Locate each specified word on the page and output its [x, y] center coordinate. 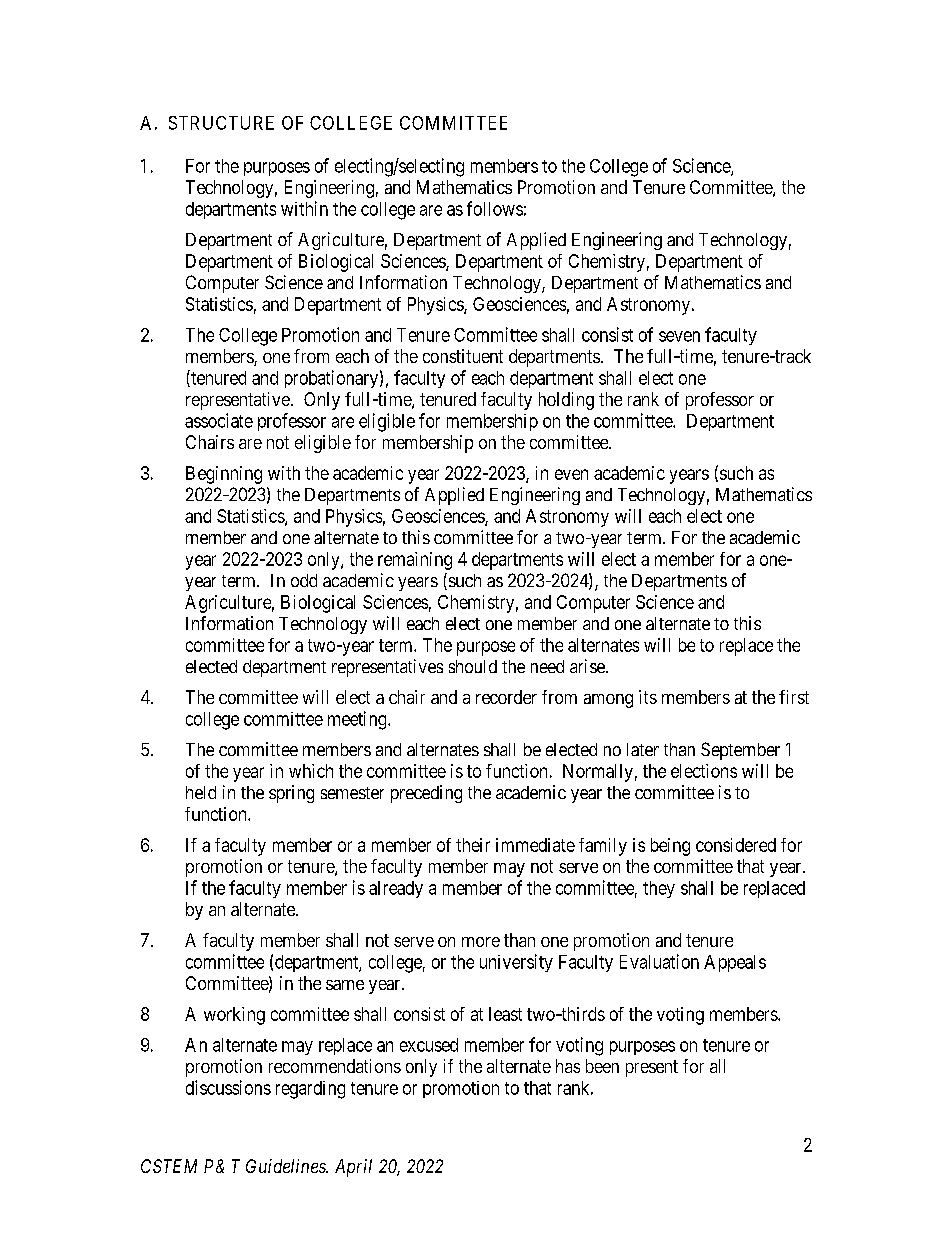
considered [736, 845]
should [473, 666]
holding [566, 401]
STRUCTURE [221, 123]
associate [219, 420]
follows [495, 208]
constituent [463, 356]
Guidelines [287, 1166]
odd [304, 580]
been [602, 1066]
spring [291, 794]
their [473, 845]
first [794, 697]
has [568, 1066]
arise [588, 666]
